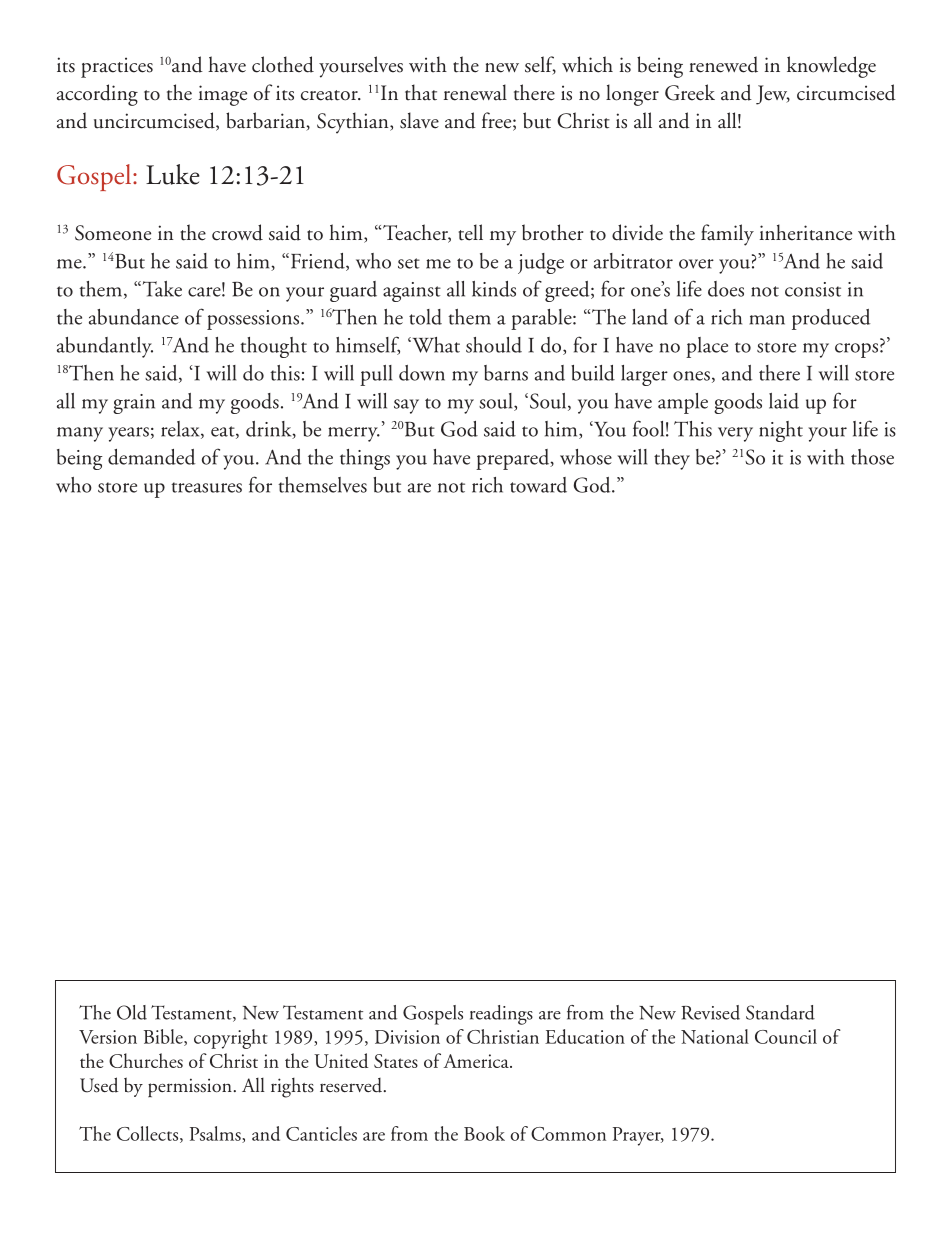 This screenshot has width=952, height=1233. Describe the element at coordinates (108, 1037) in the screenshot. I see `Version` at that location.
